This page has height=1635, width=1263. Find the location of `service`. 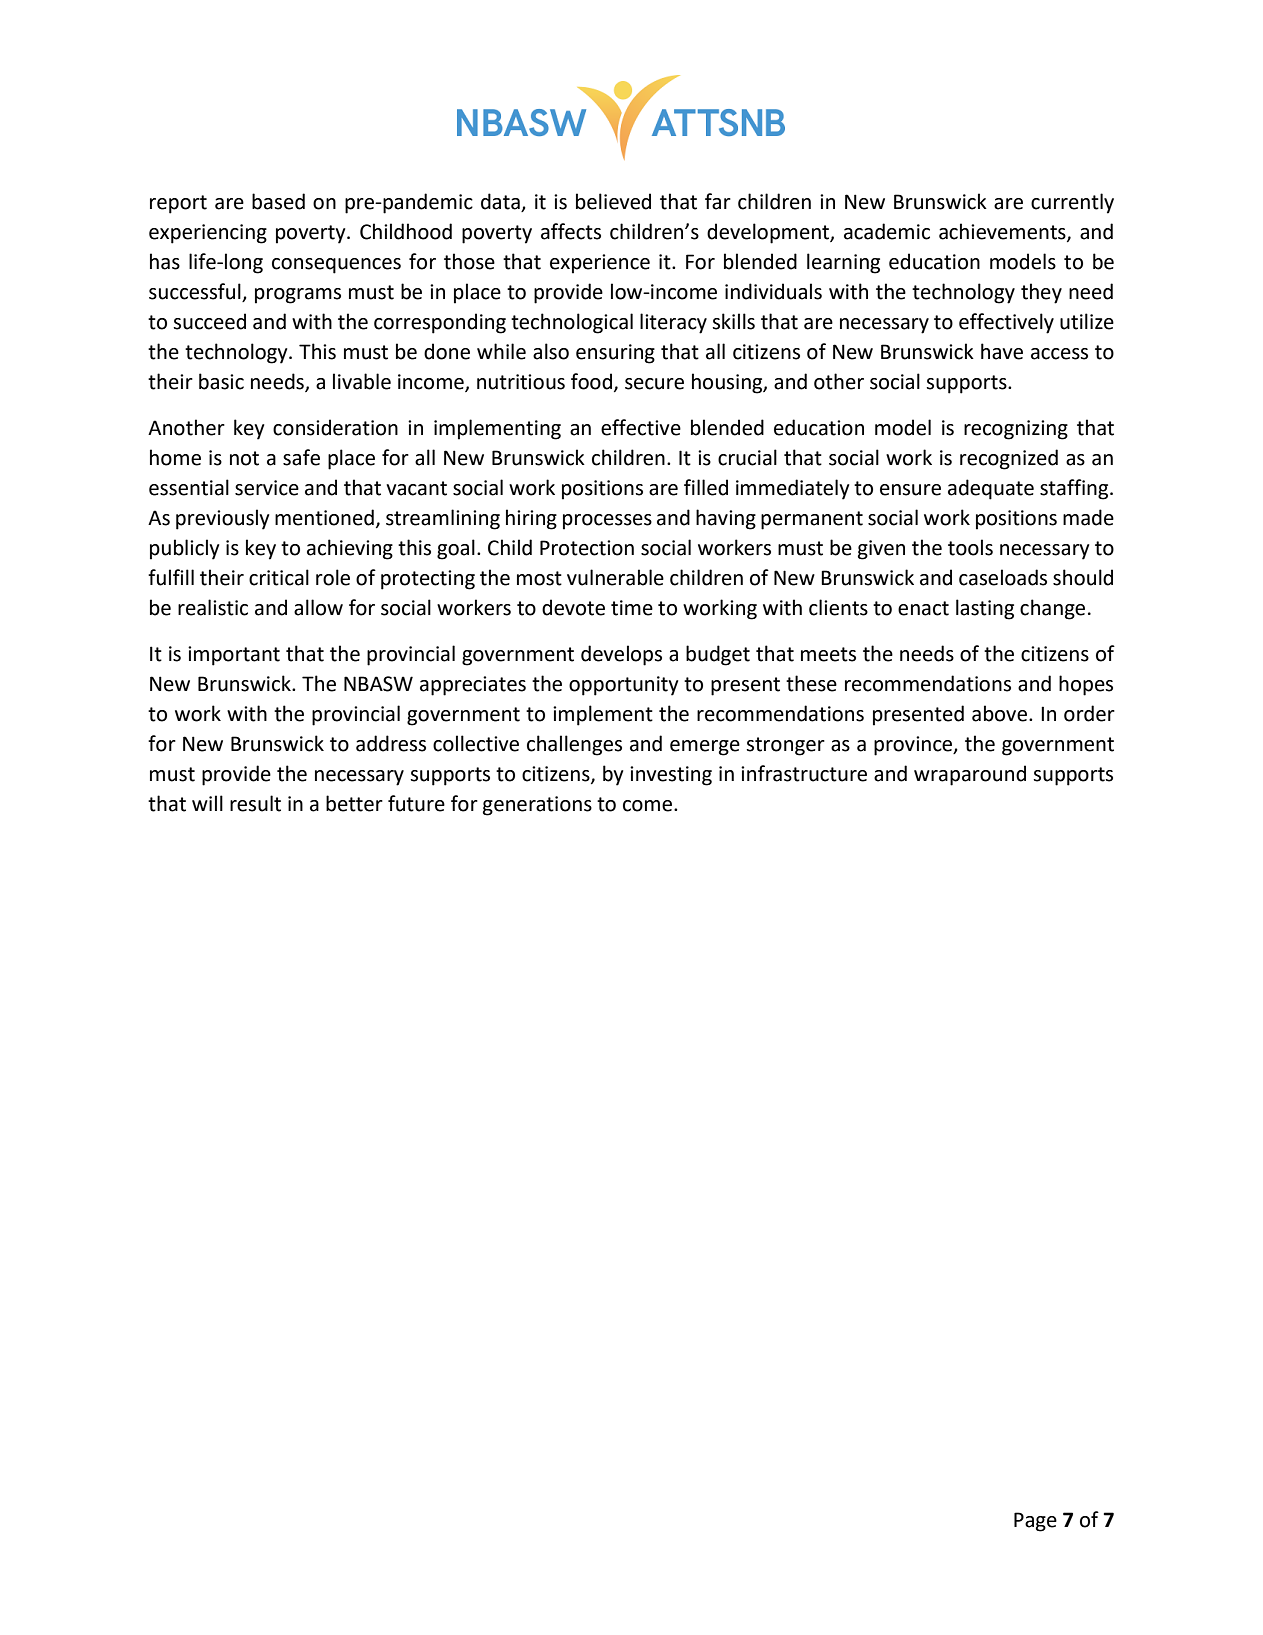

service is located at coordinates (267, 488).
